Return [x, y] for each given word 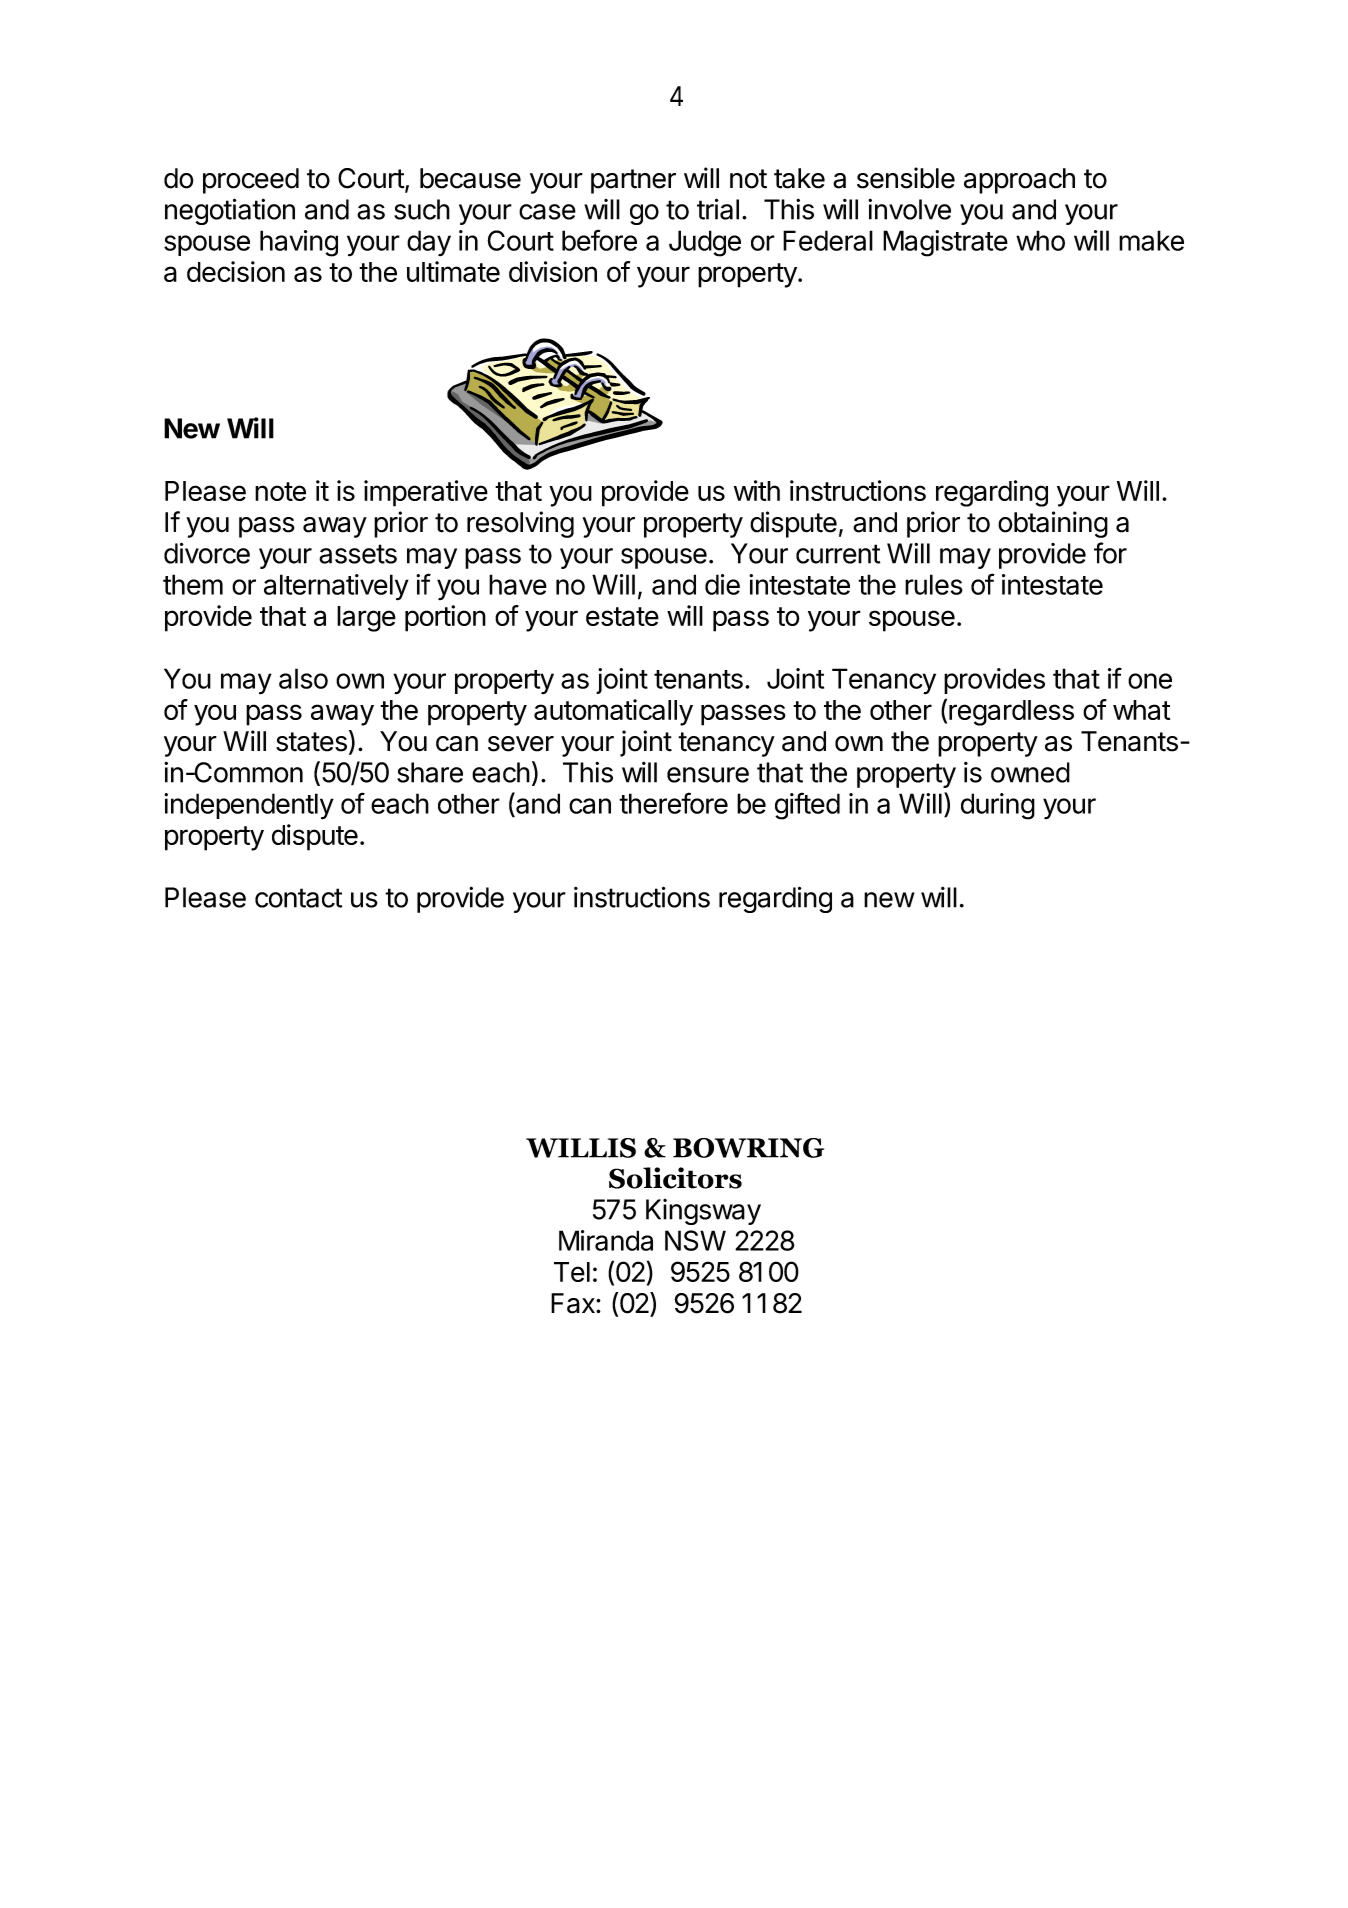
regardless [1011, 713]
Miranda [606, 1240]
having [299, 243]
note [280, 491]
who [1040, 240]
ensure [708, 775]
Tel [572, 1272]
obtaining [1053, 524]
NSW [695, 1240]
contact [298, 898]
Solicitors [675, 1178]
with [757, 490]
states [311, 742]
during [998, 806]
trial [718, 209]
